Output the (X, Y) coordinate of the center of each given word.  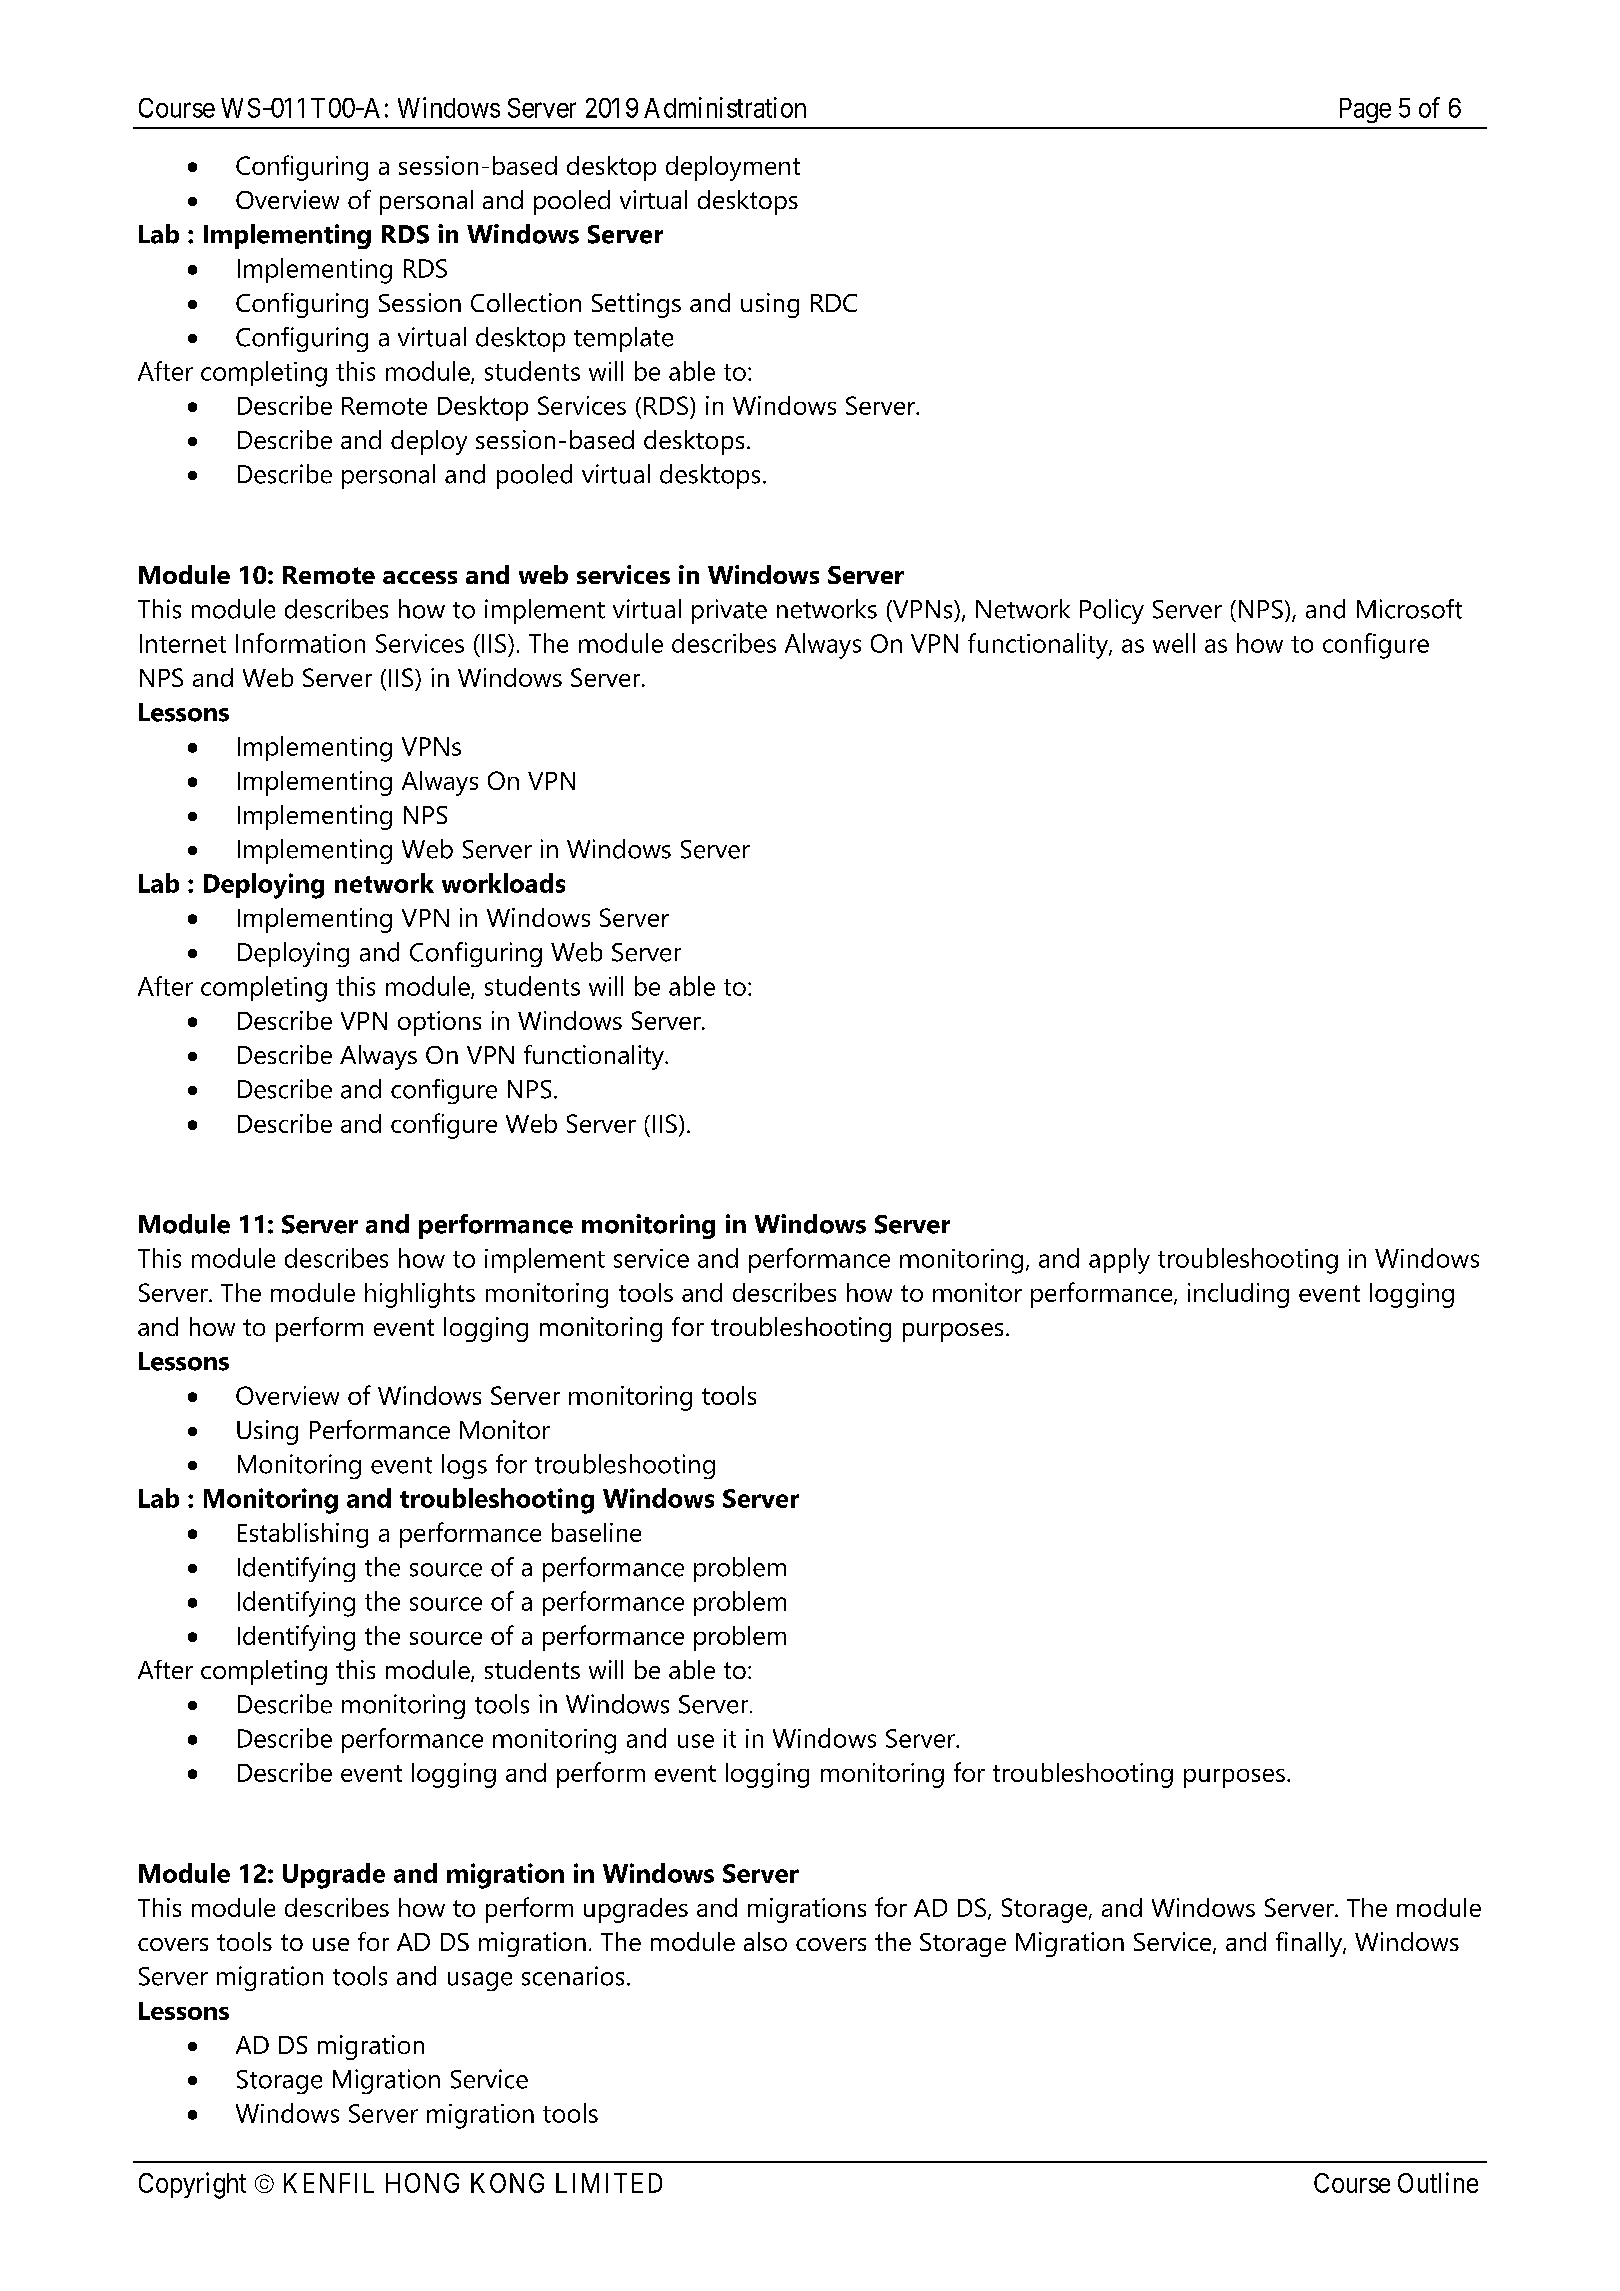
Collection (526, 302)
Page (1365, 110)
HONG (422, 2183)
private (729, 611)
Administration (725, 107)
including (1238, 1295)
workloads (503, 883)
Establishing (303, 1535)
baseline (596, 1532)
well (1174, 643)
